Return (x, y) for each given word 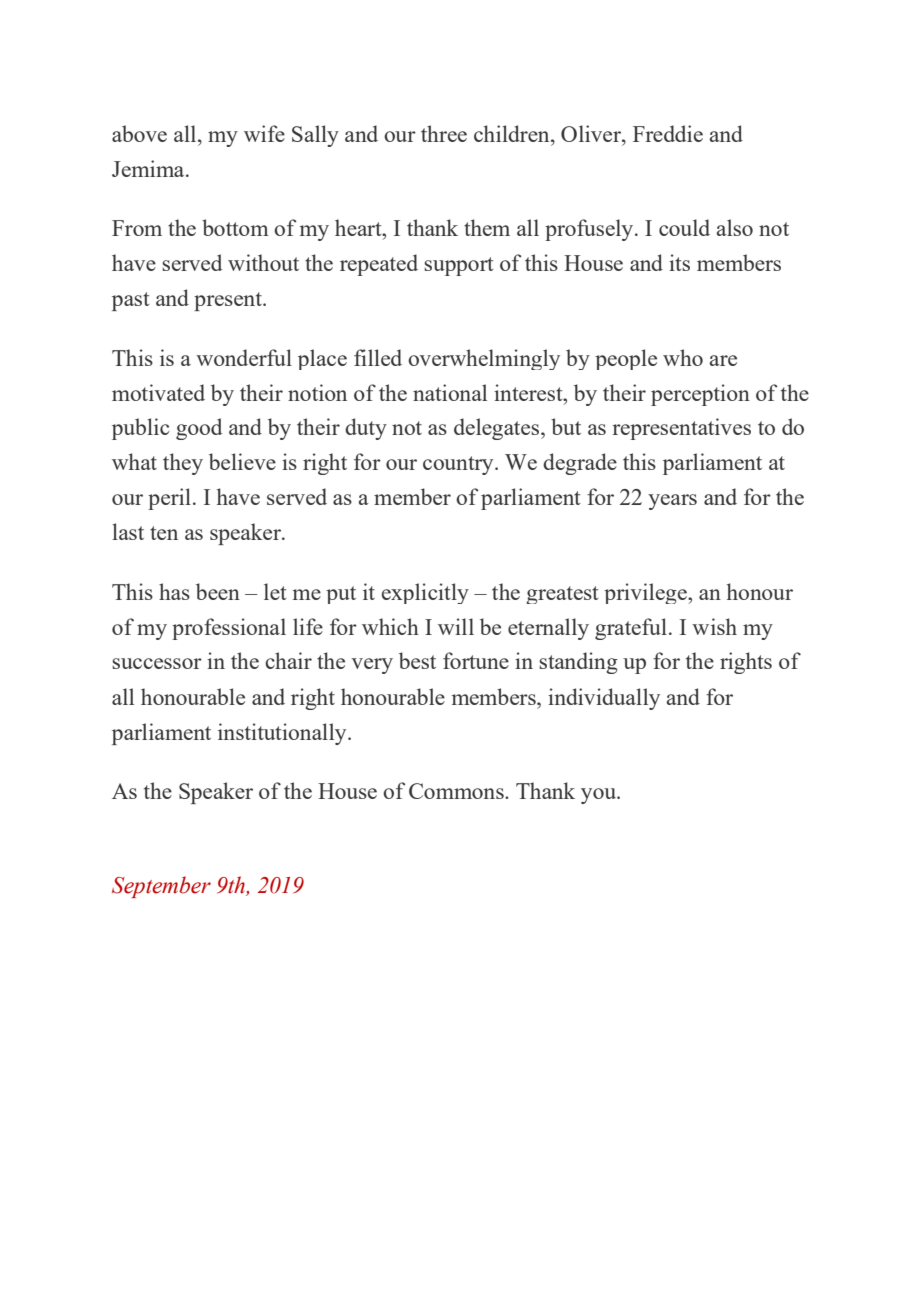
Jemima (149, 168)
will (456, 626)
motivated (158, 392)
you (600, 796)
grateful (631, 629)
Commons (457, 791)
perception (700, 395)
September (161, 887)
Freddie (668, 133)
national (450, 392)
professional (229, 629)
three (444, 133)
